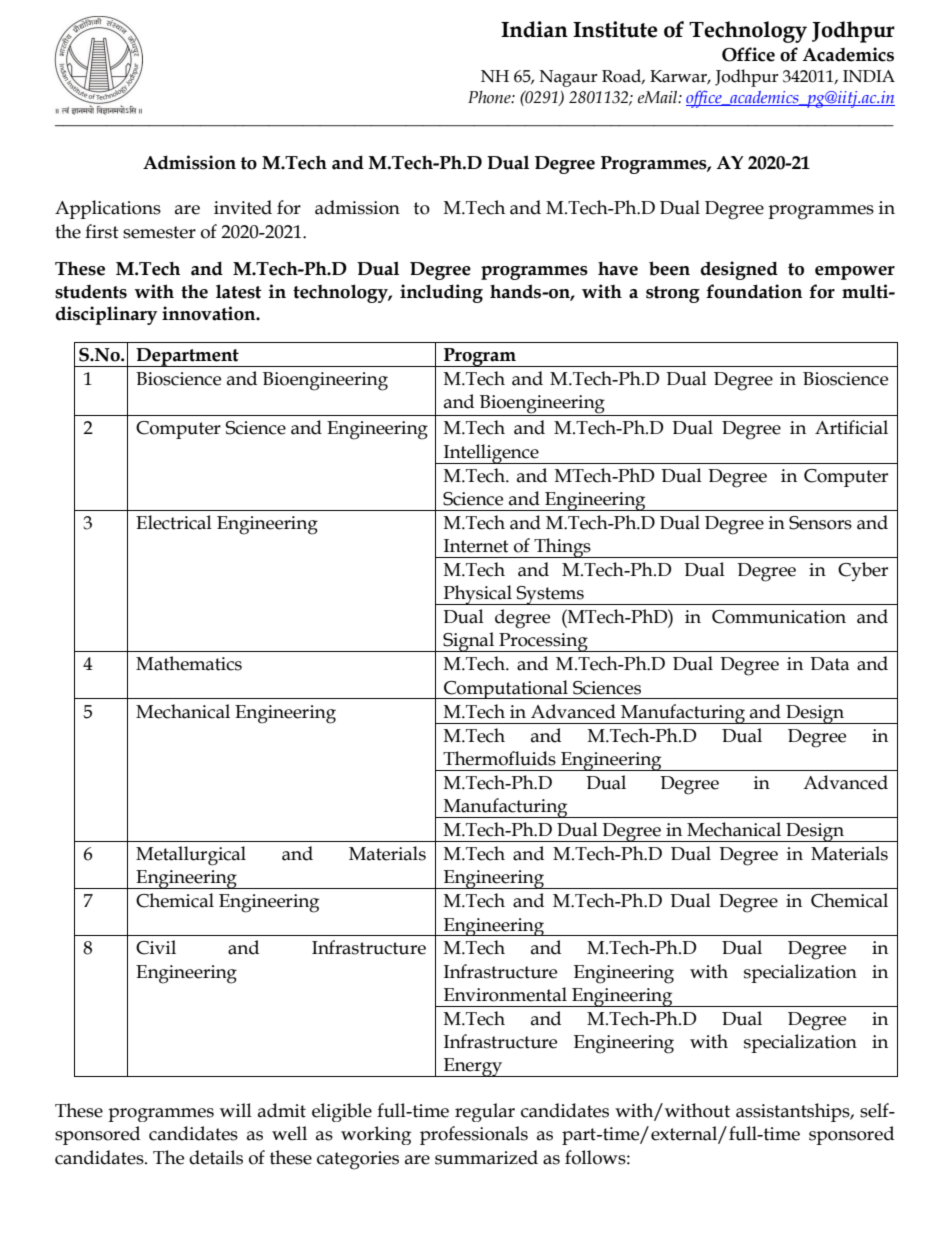 The height and width of the screenshot is (1233, 952). What do you see at coordinates (506, 689) in the screenshot?
I see `Computational` at bounding box center [506, 689].
